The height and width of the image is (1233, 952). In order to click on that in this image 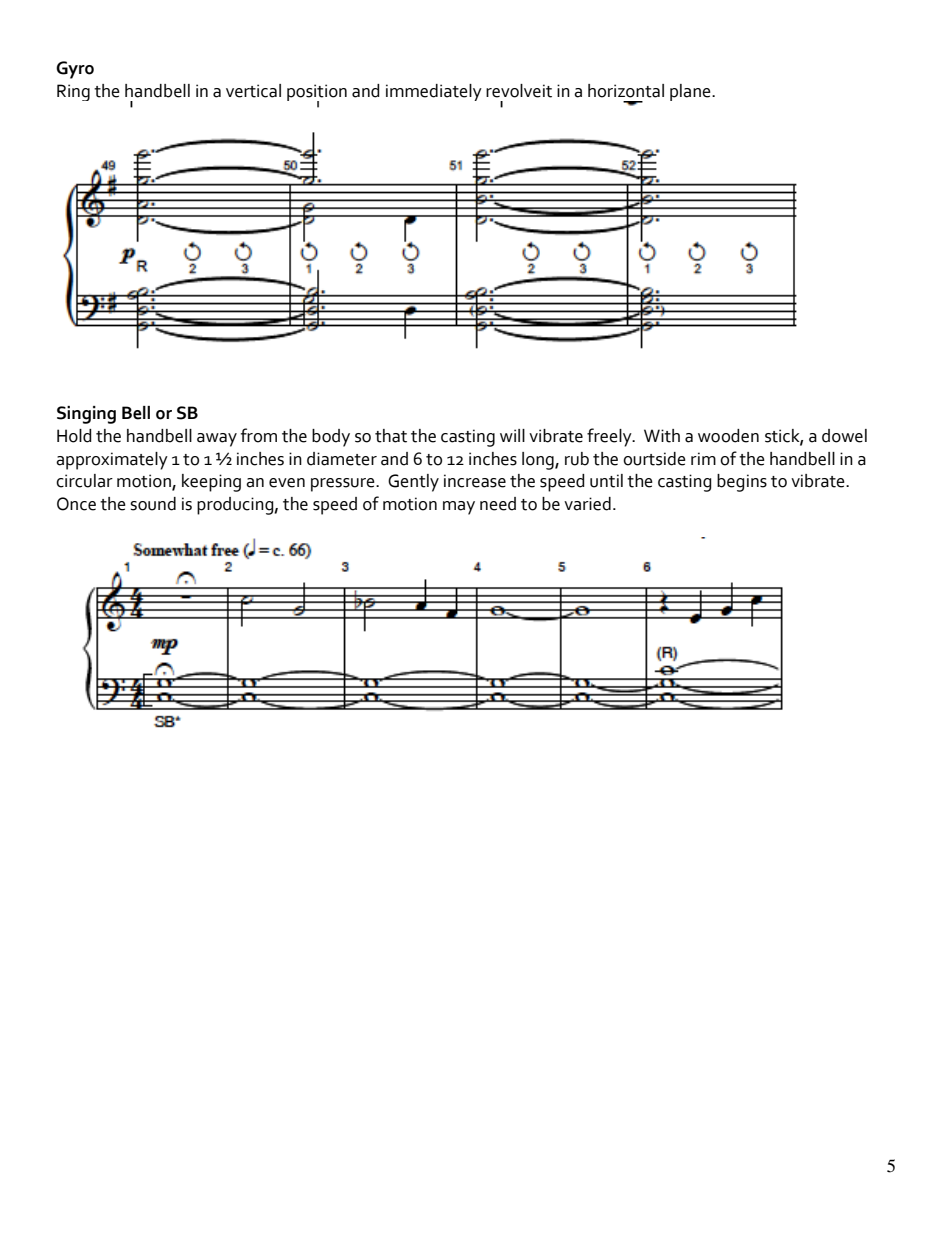, I will do `click(391, 436)`.
